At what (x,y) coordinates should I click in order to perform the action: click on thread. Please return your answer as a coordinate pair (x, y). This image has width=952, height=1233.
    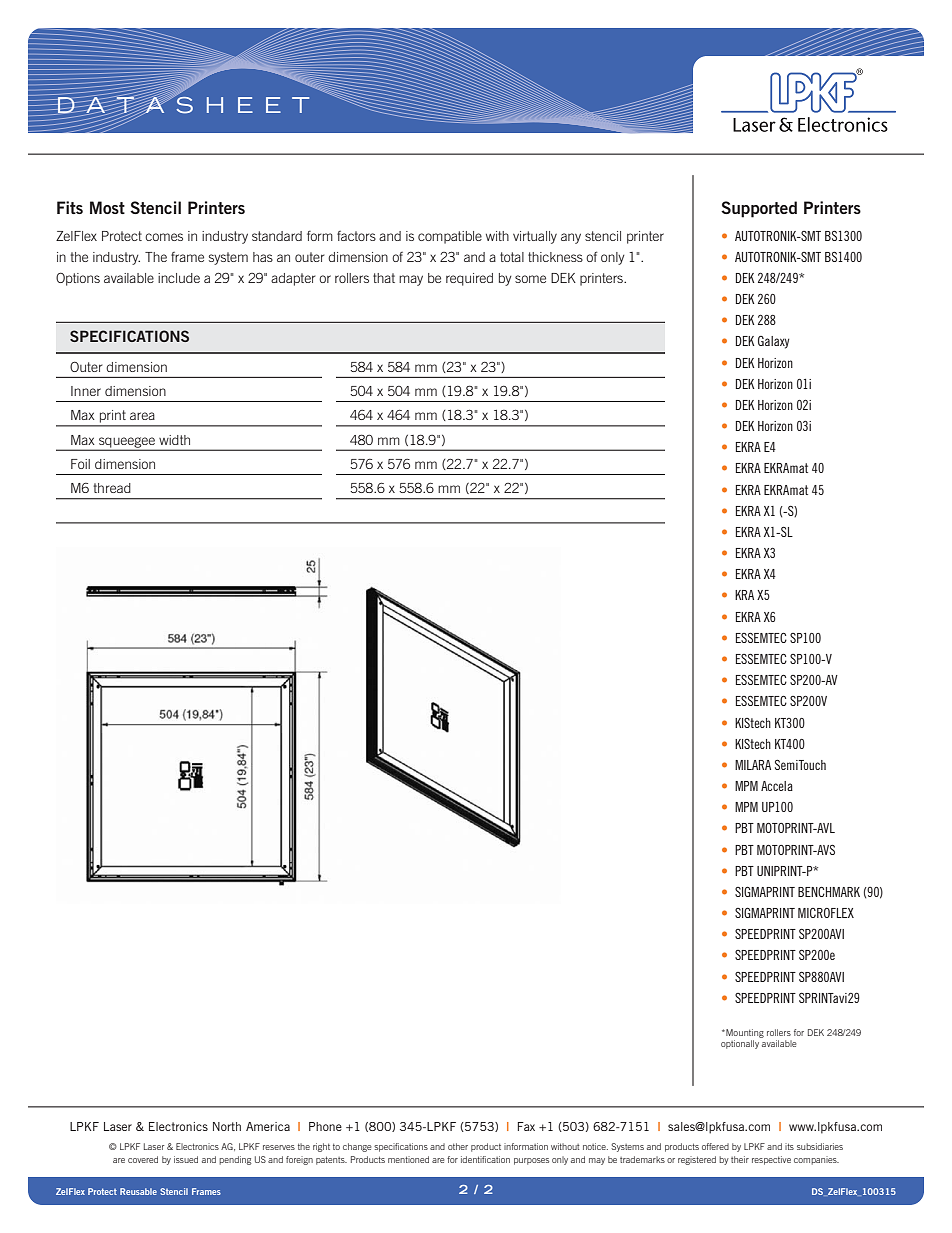
    Looking at the image, I should click on (112, 488).
